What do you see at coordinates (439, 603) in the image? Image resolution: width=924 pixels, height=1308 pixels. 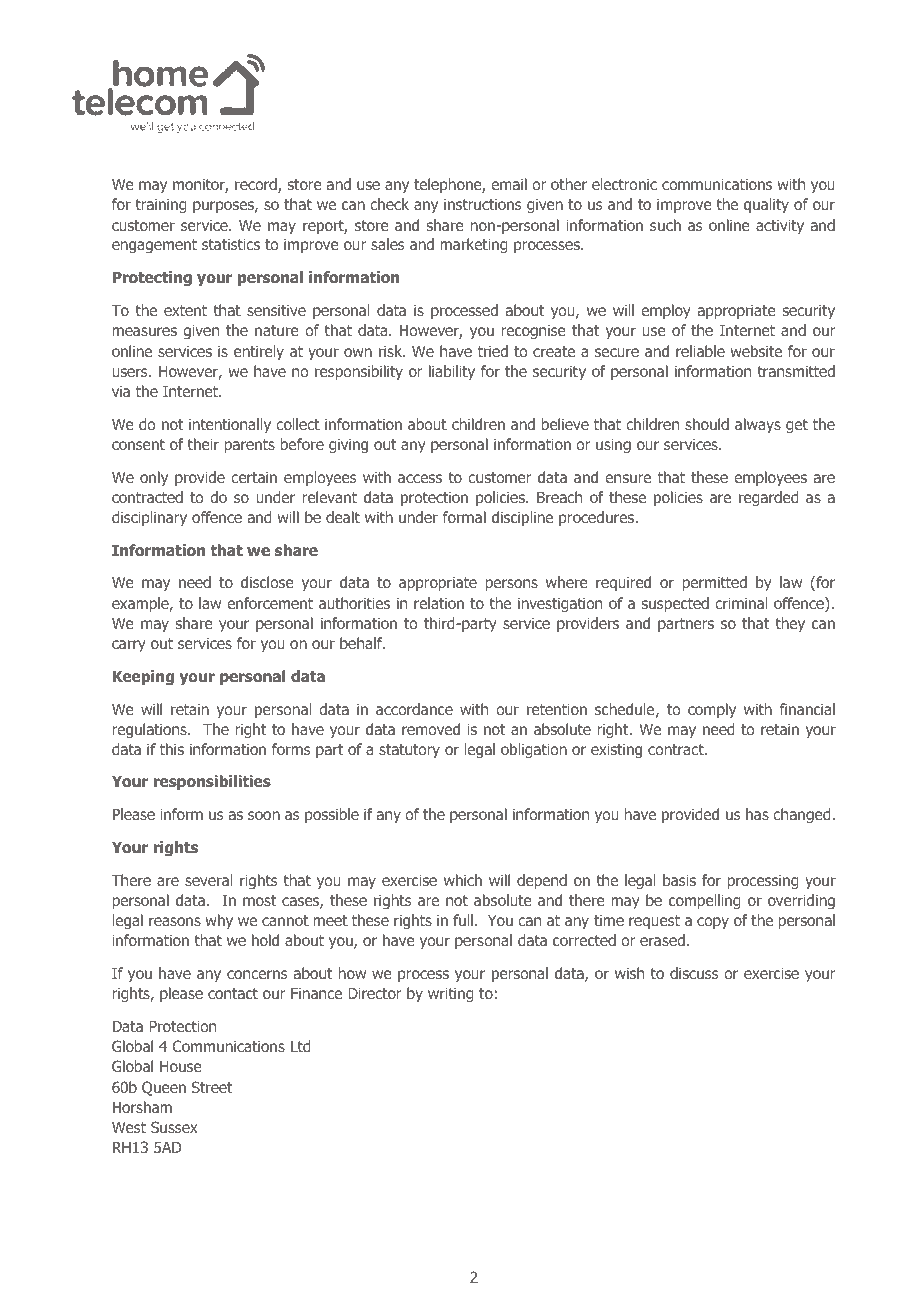 I see `relation` at bounding box center [439, 603].
